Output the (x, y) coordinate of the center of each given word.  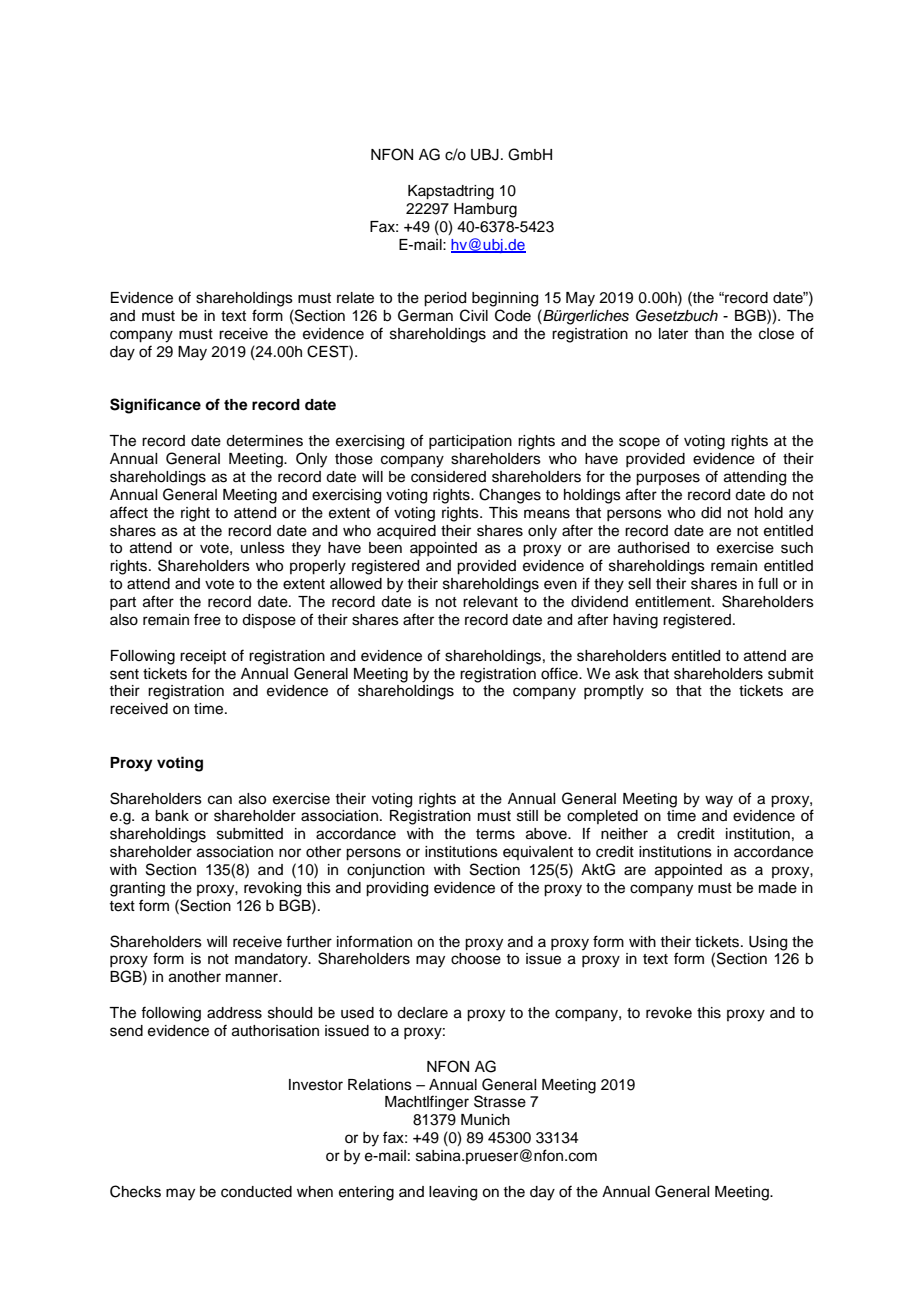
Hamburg (485, 210)
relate (355, 298)
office (560, 673)
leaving (453, 1193)
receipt (203, 657)
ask (627, 674)
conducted (256, 1192)
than (709, 334)
